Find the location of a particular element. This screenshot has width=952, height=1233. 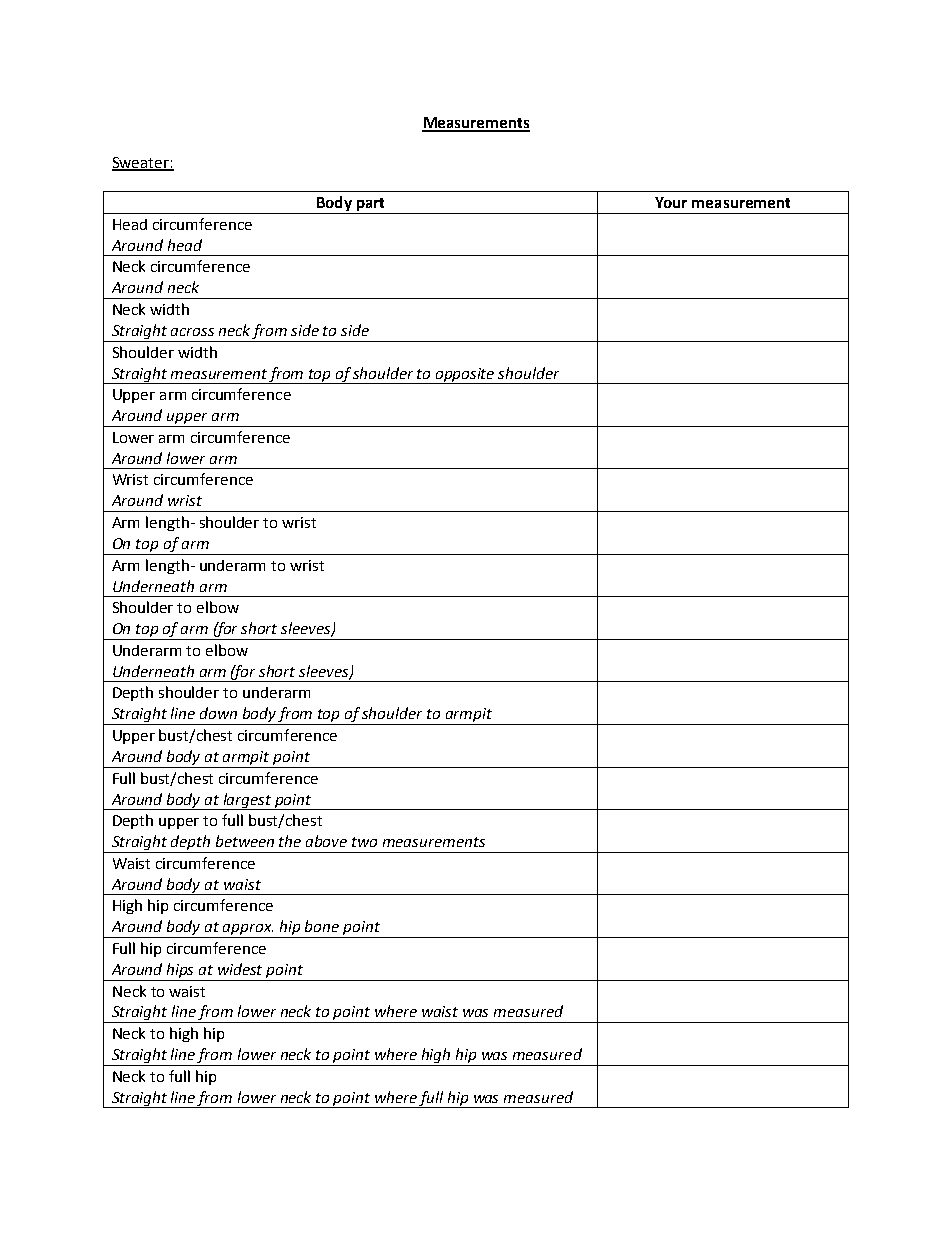

Sweater is located at coordinates (141, 164).
